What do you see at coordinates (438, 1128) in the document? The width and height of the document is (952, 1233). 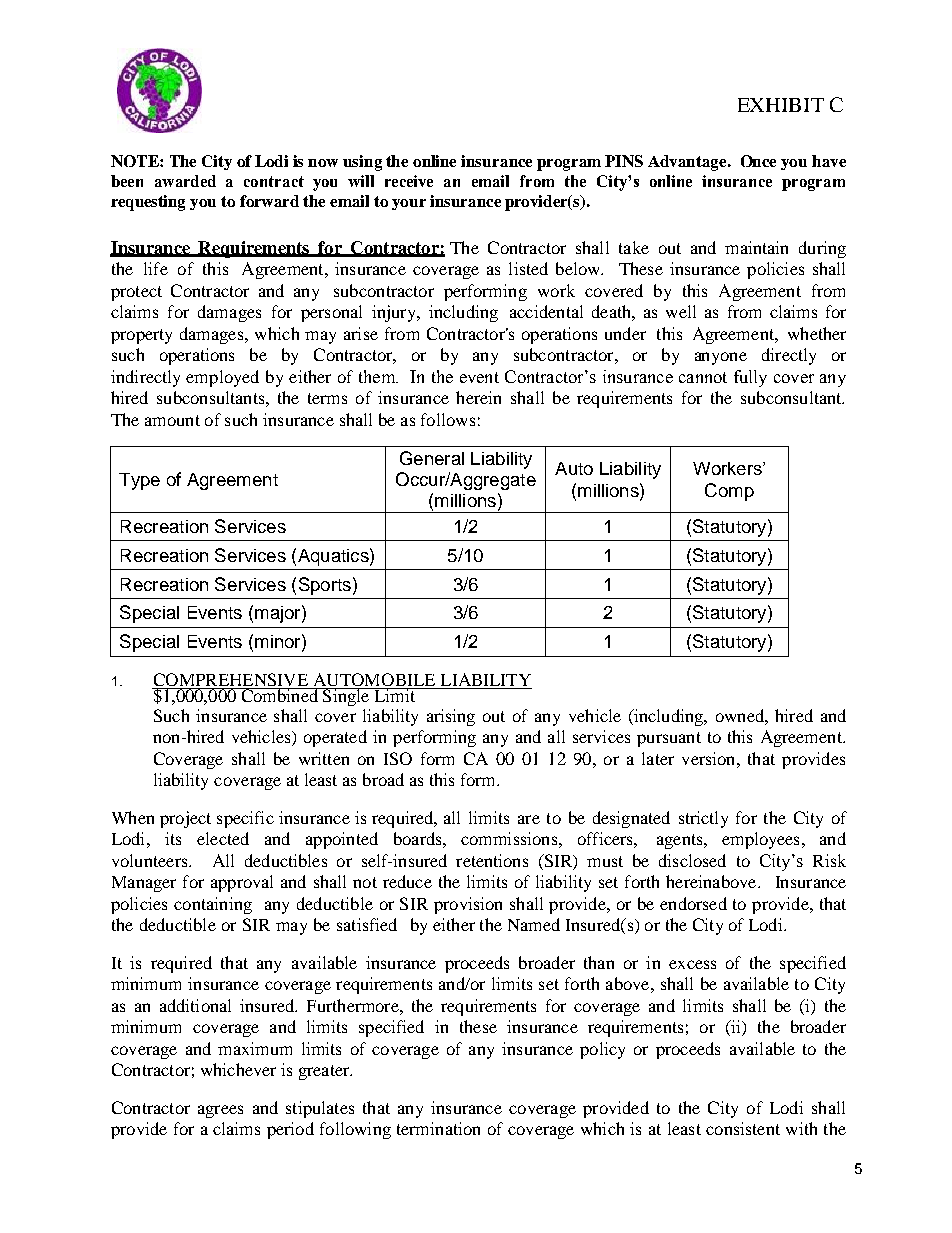 I see `termination` at bounding box center [438, 1128].
